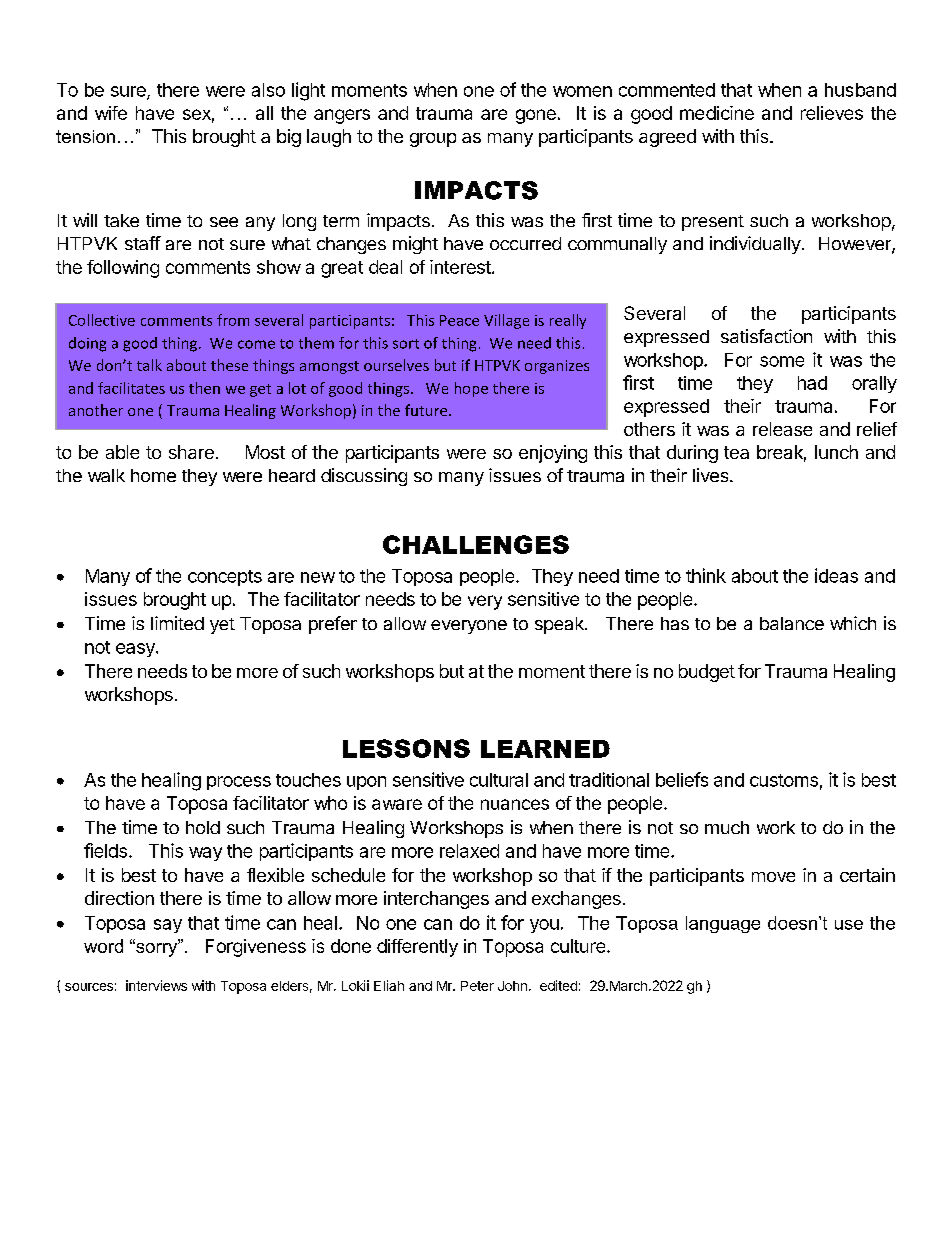 This image has width=952, height=1233. Describe the element at coordinates (836, 575) in the image. I see `ideas` at that location.
